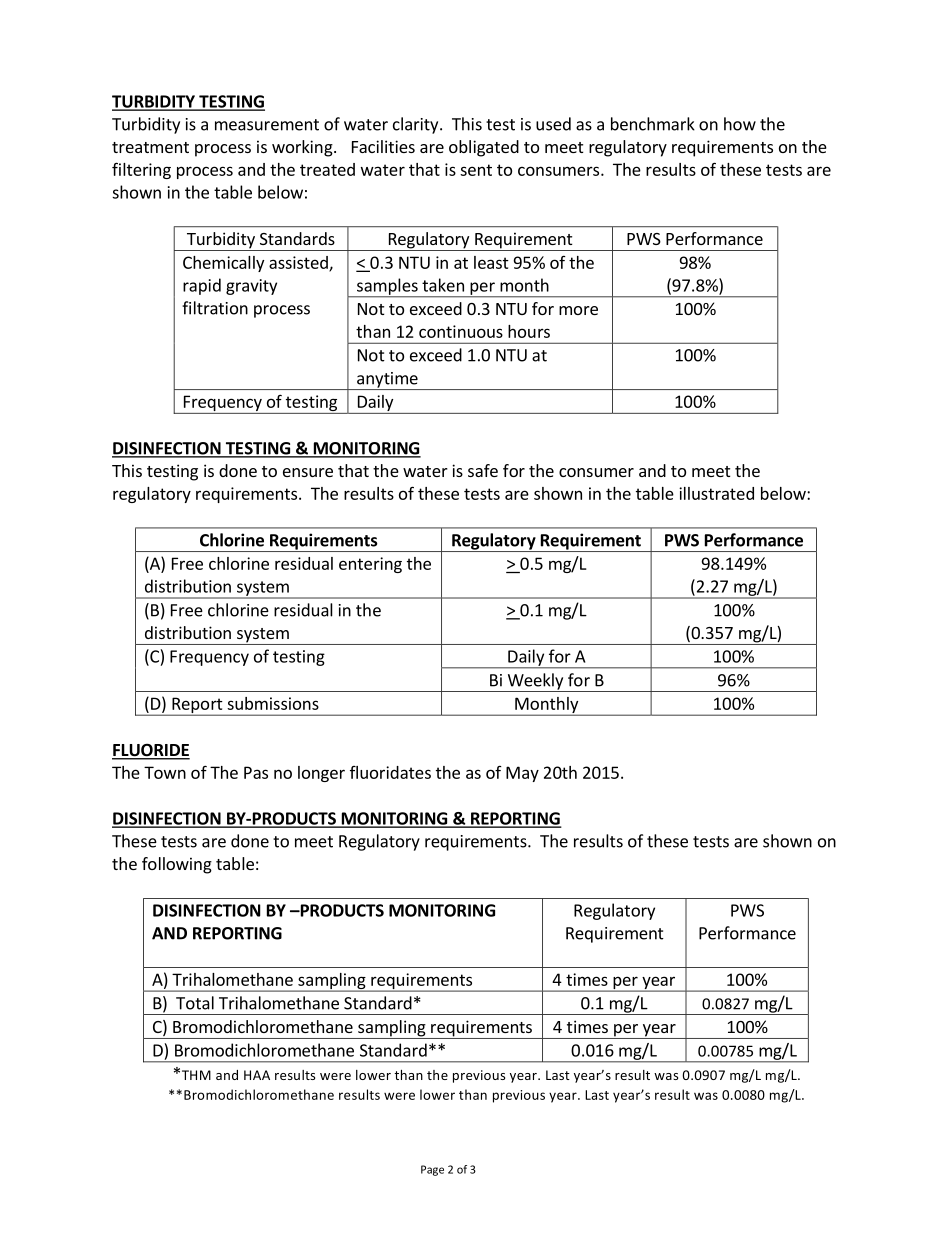 The height and width of the document is (1233, 952). Describe the element at coordinates (150, 147) in the document. I see `treatment` at that location.
